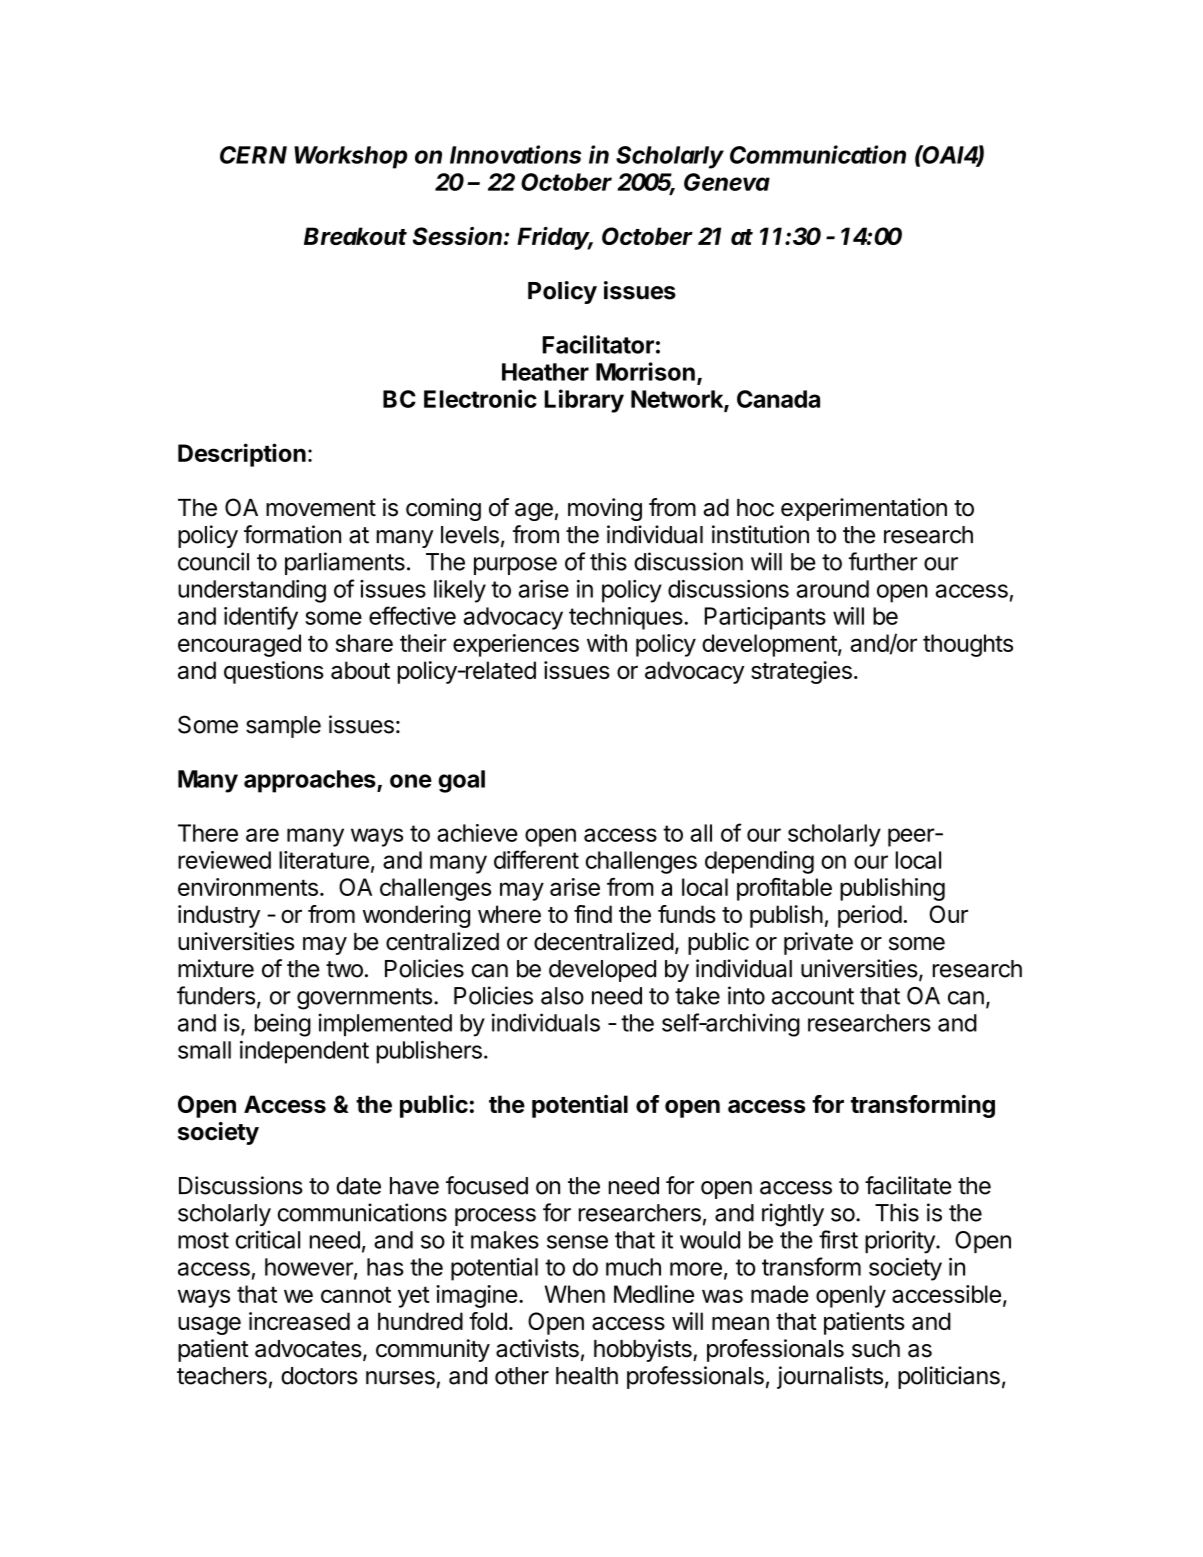 The image size is (1203, 1557). Describe the element at coordinates (462, 781) in the document. I see `goal` at that location.
